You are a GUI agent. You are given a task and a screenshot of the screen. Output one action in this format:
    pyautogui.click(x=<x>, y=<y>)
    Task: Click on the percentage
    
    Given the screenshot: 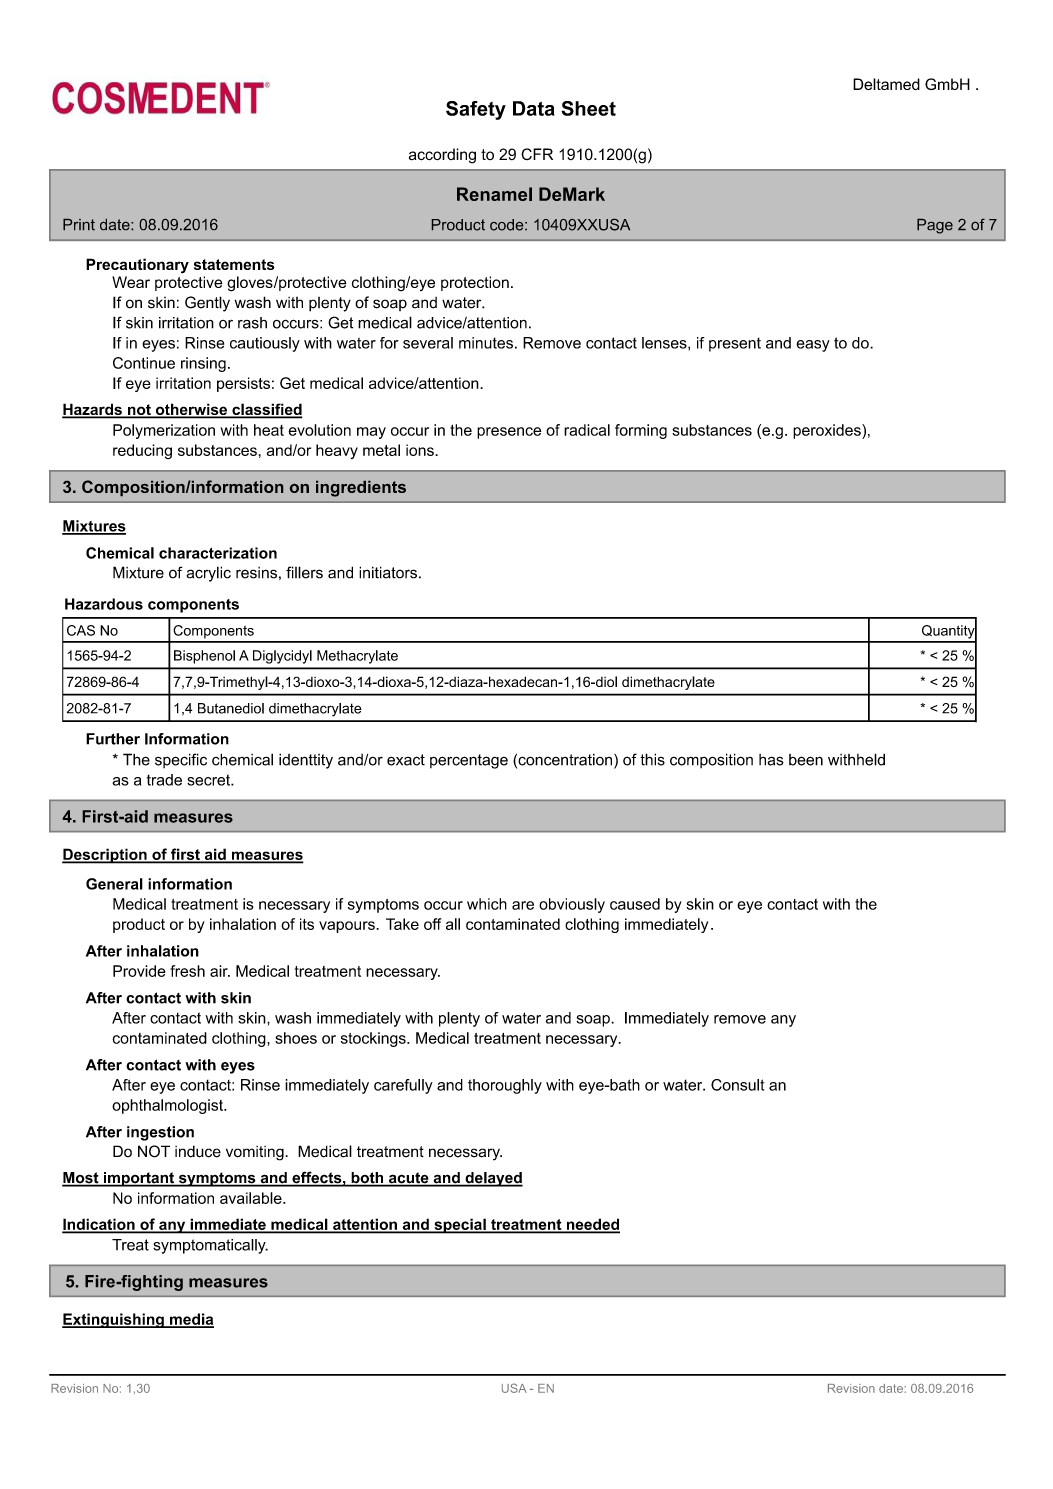 What is the action you would take?
    pyautogui.click(x=469, y=761)
